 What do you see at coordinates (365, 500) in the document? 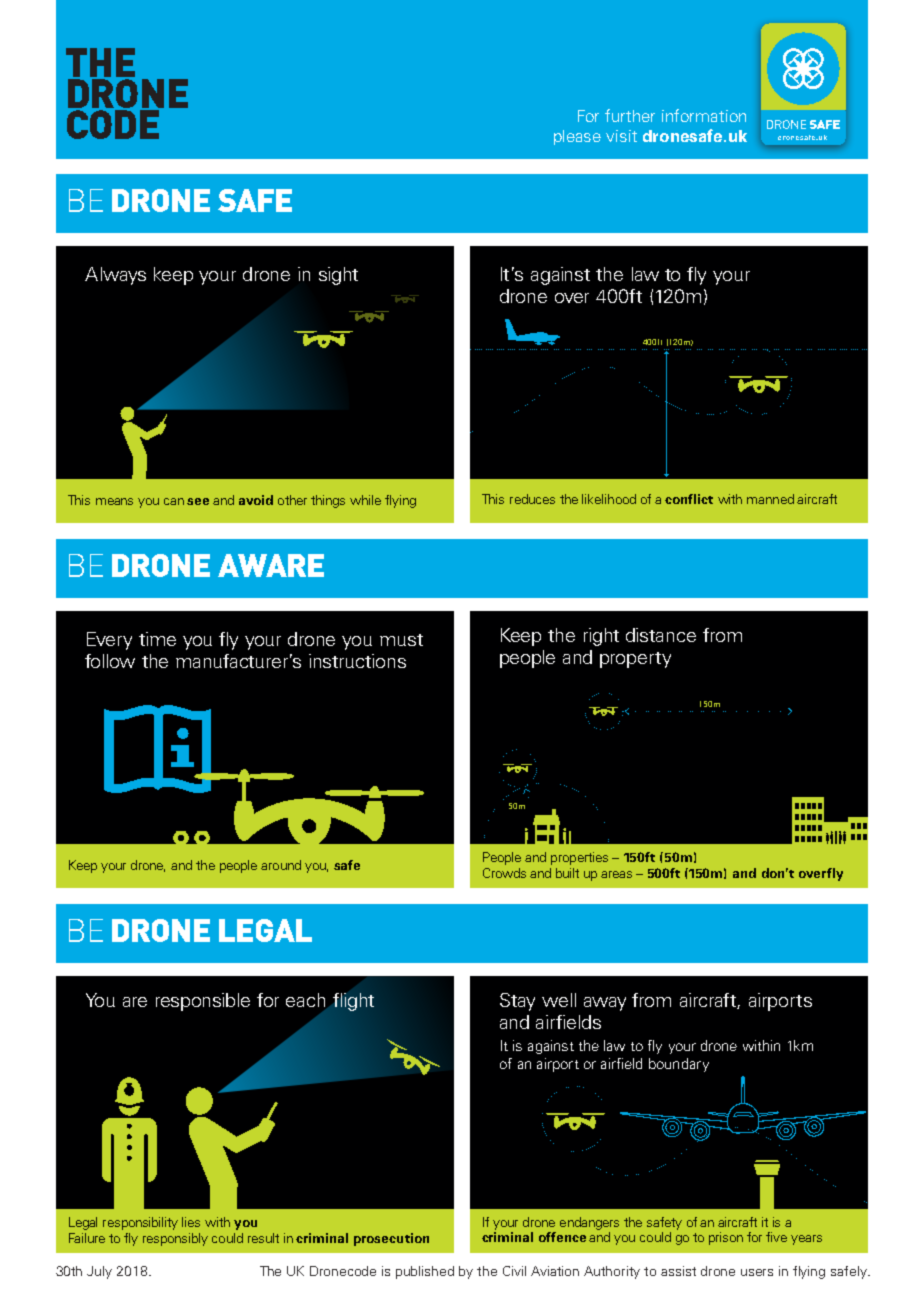
I see `while` at bounding box center [365, 500].
